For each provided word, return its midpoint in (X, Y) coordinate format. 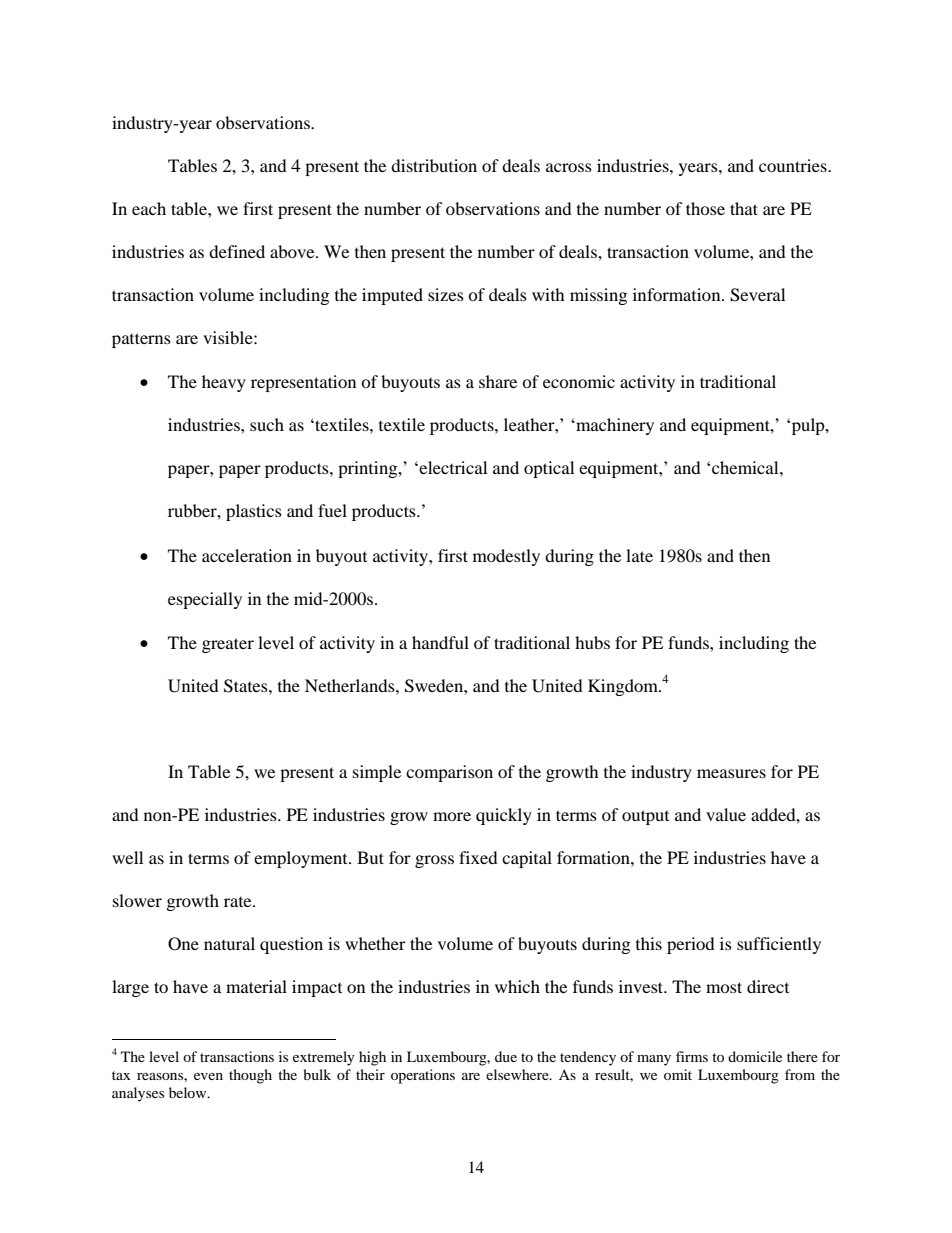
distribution (434, 165)
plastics (254, 512)
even (208, 1076)
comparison (449, 773)
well (127, 857)
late (639, 555)
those (705, 208)
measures (731, 773)
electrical (452, 467)
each (149, 208)
